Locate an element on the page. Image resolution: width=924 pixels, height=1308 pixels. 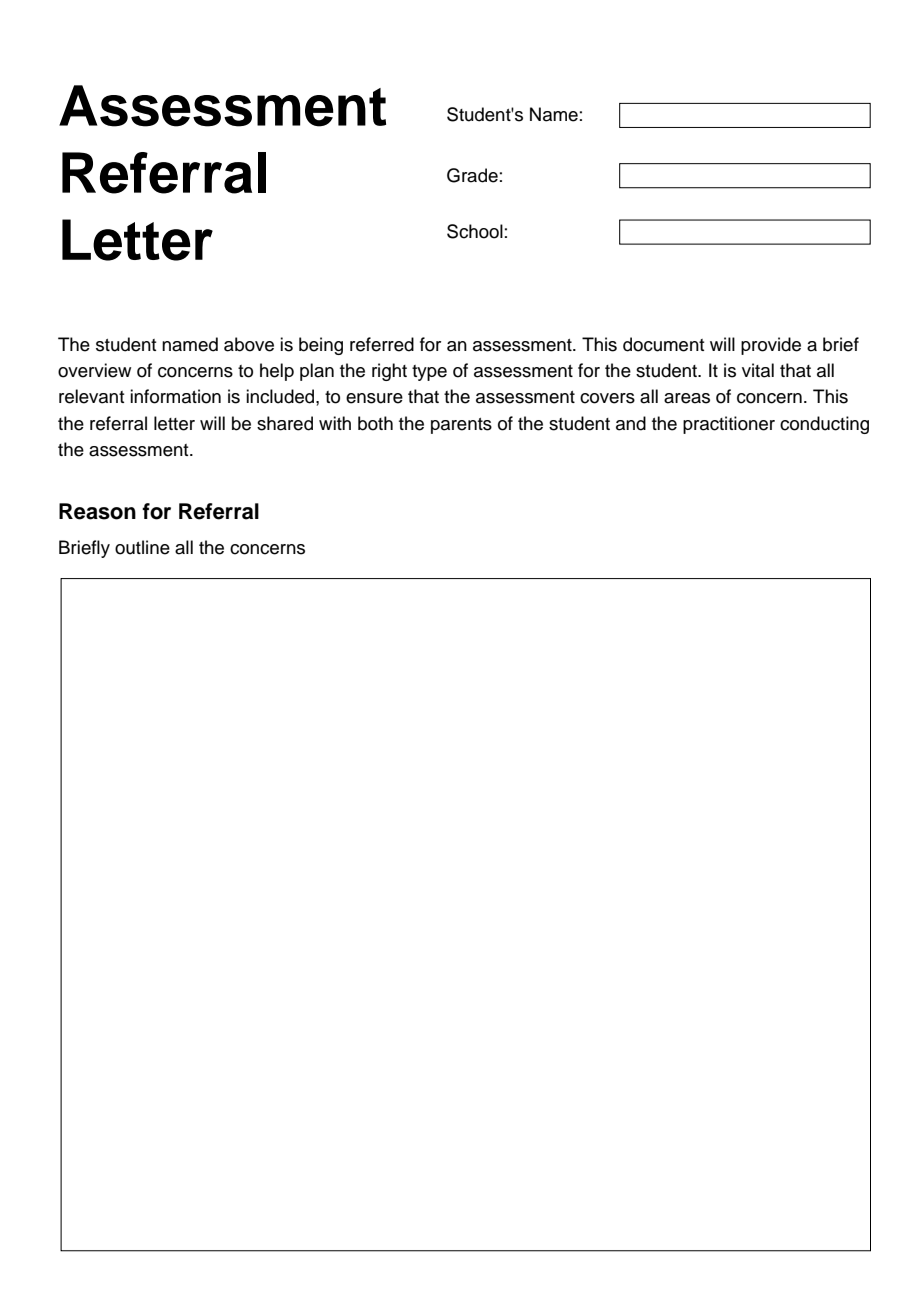
vital is located at coordinates (758, 370).
